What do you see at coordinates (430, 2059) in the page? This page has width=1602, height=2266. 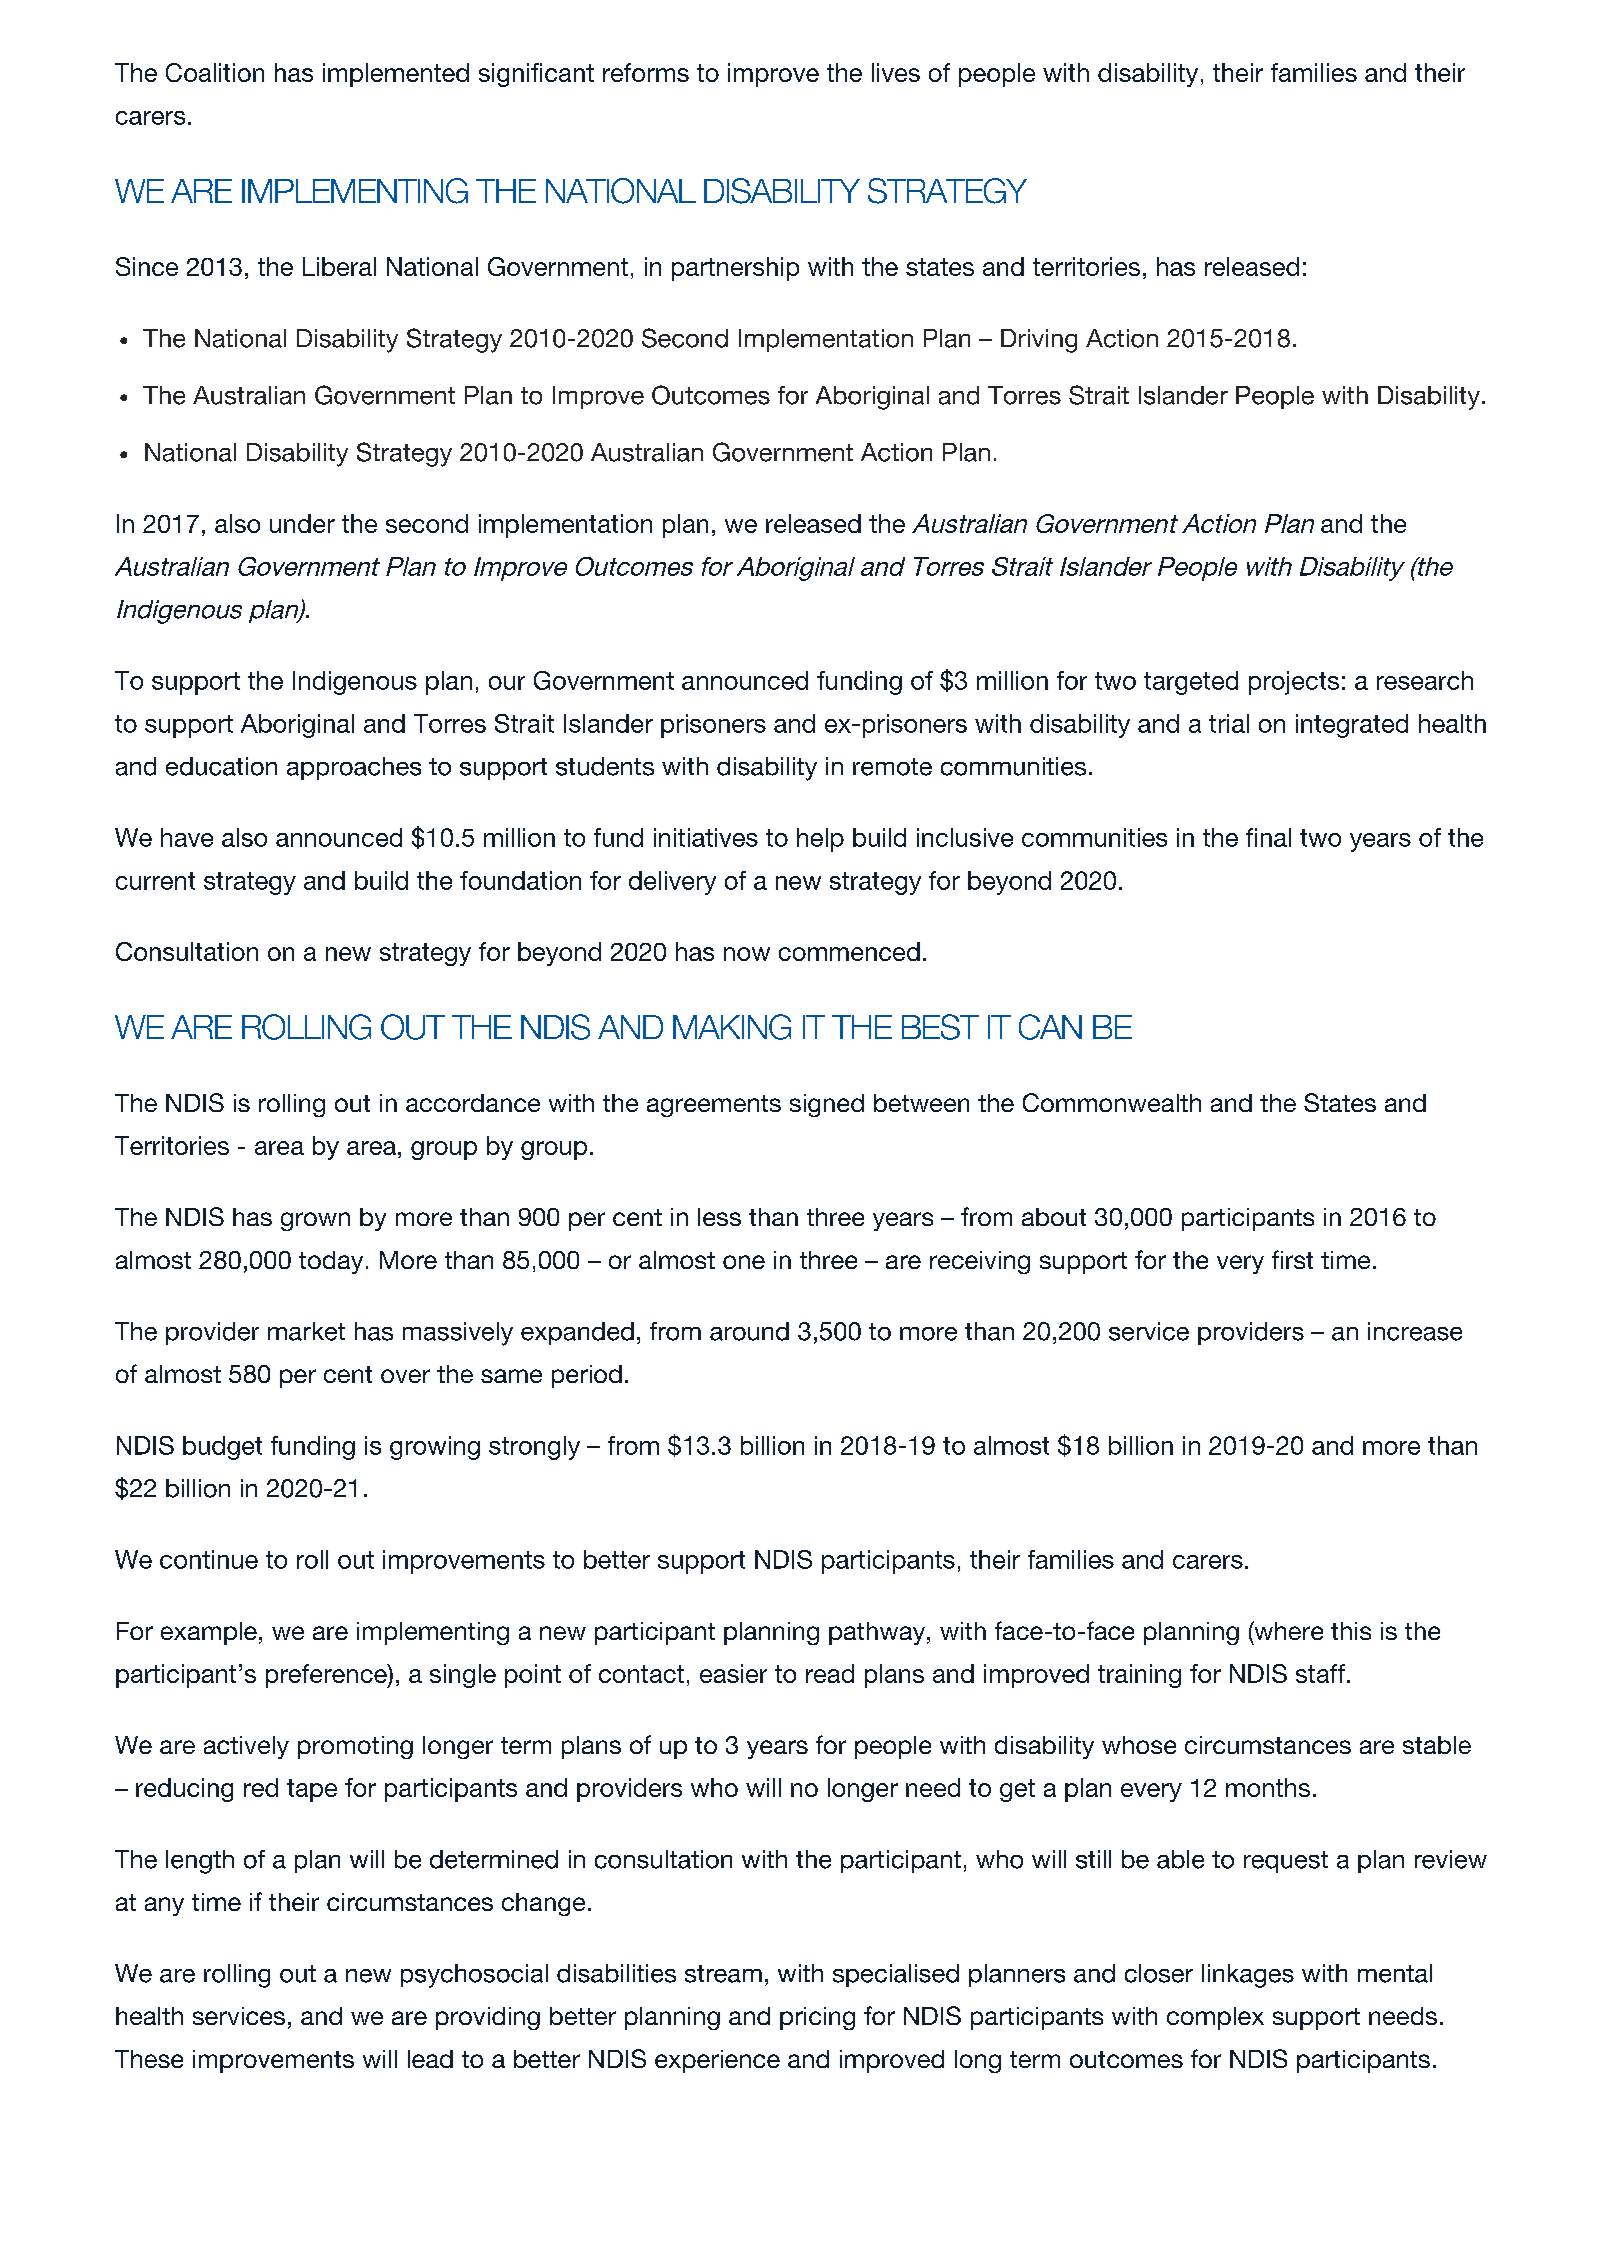 I see `lead` at bounding box center [430, 2059].
